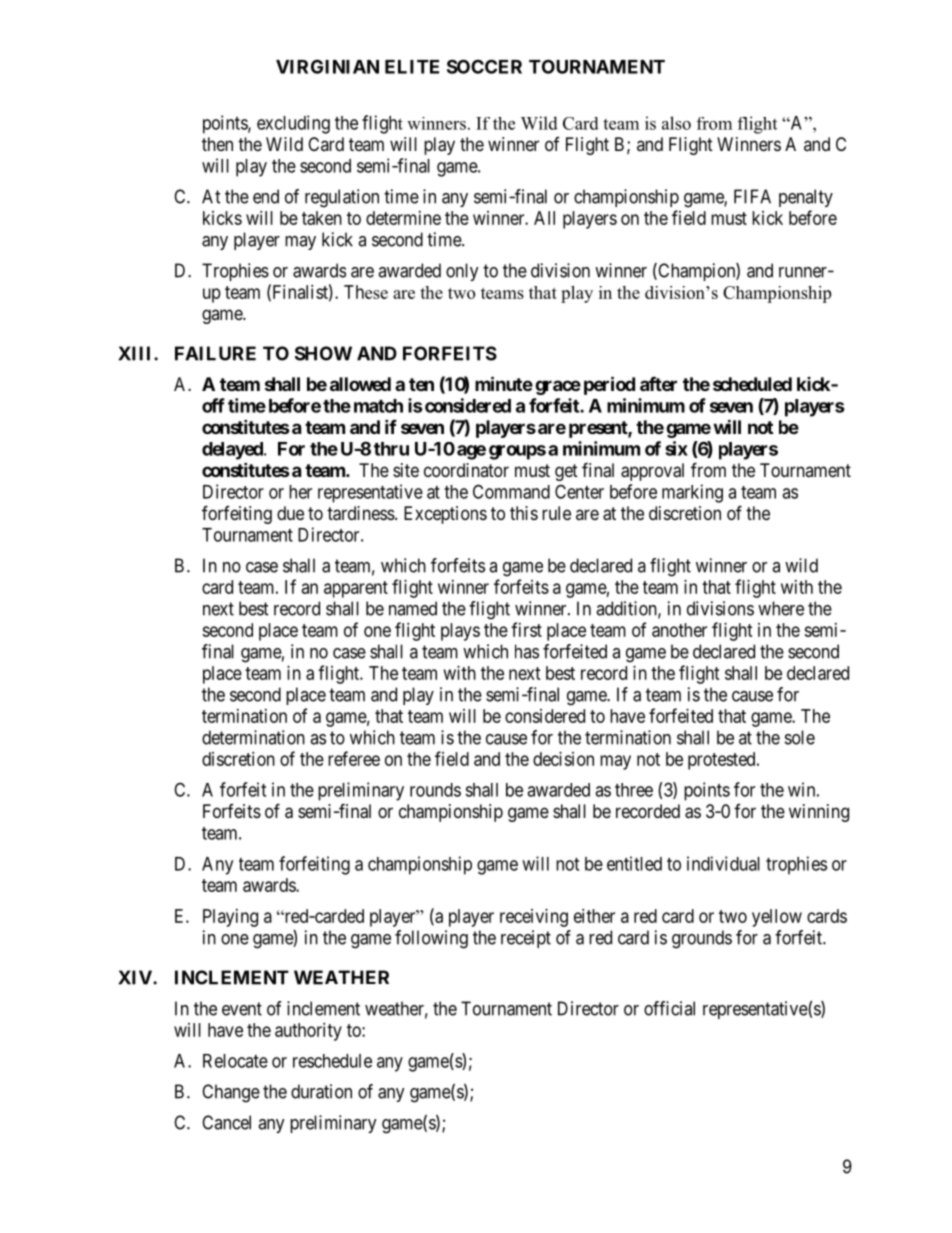  I want to click on then, so click(217, 144).
